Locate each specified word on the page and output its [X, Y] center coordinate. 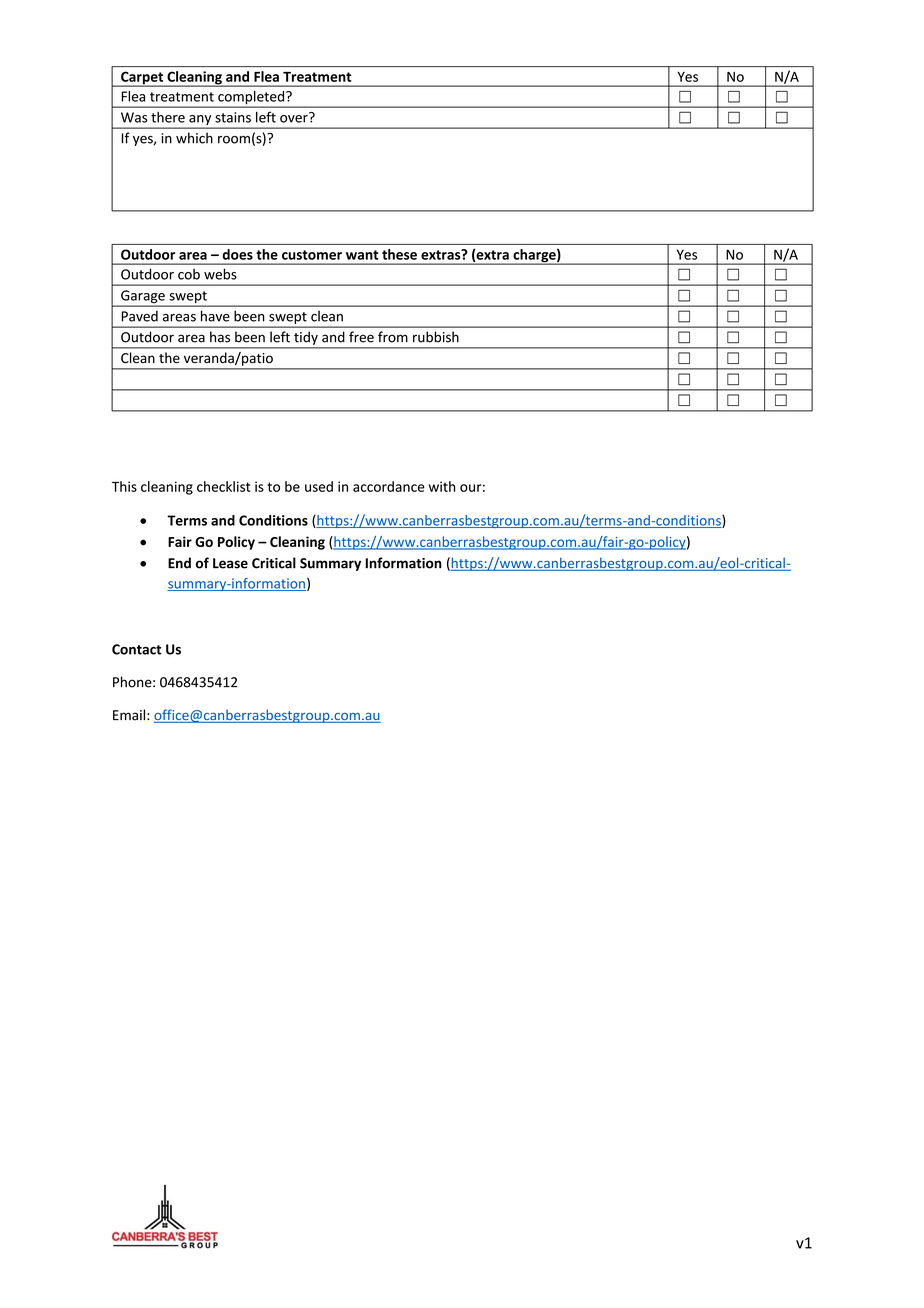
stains [233, 117]
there [168, 117]
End [179, 563]
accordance [389, 486]
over [295, 118]
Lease [230, 563]
